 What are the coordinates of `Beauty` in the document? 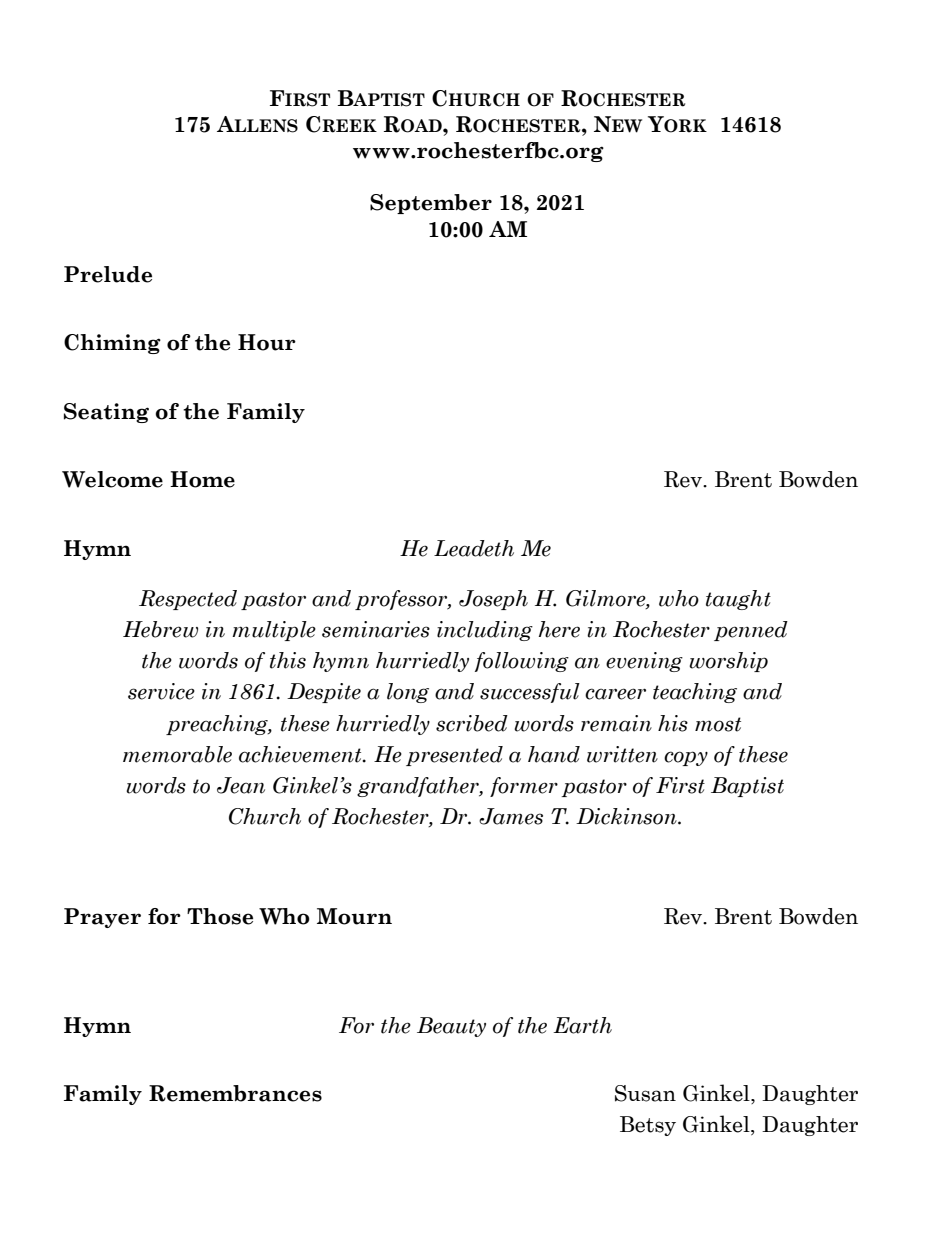 It's located at (451, 1027).
